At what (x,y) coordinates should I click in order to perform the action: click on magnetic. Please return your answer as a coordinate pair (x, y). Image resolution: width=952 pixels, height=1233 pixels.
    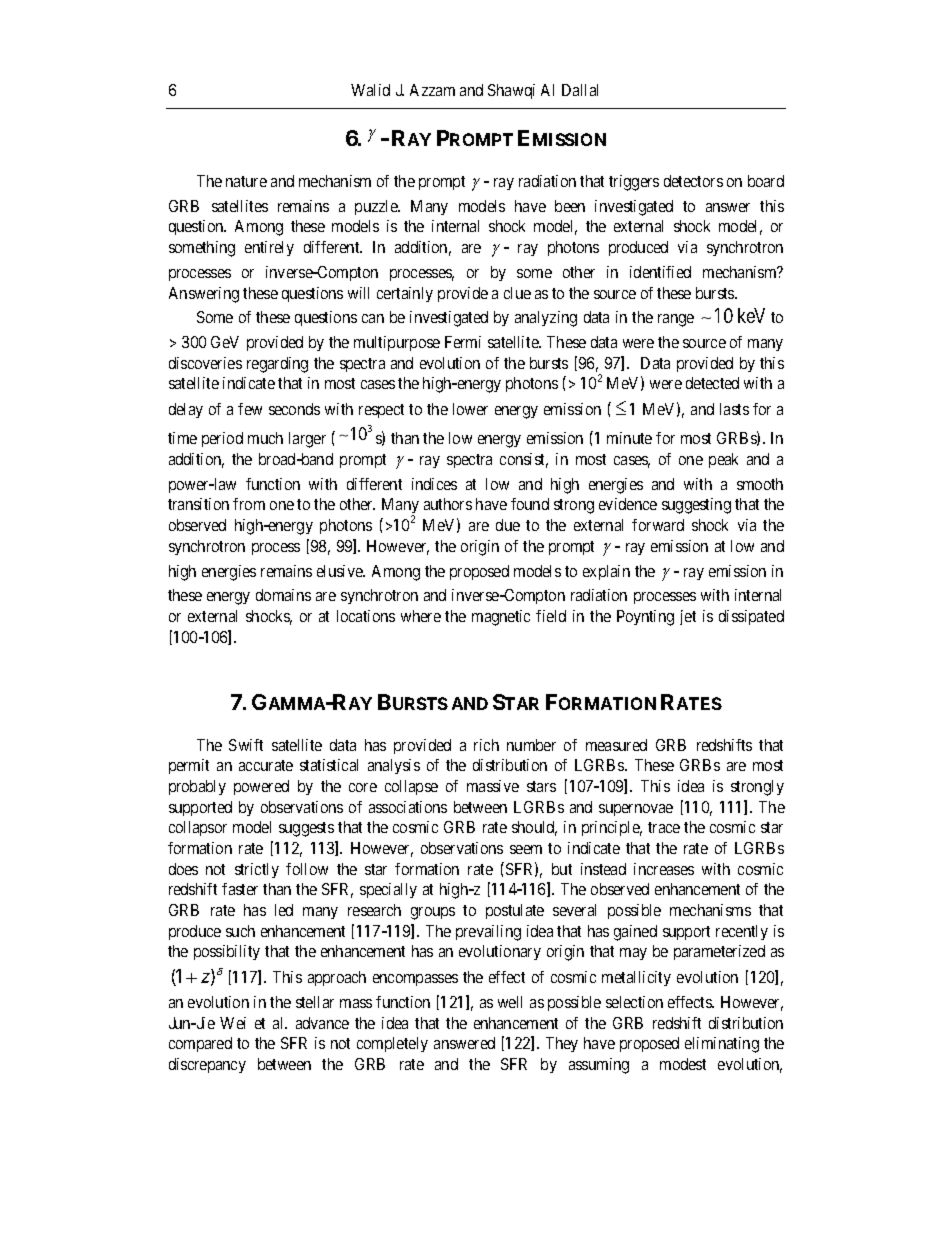
    Looking at the image, I should click on (501, 618).
